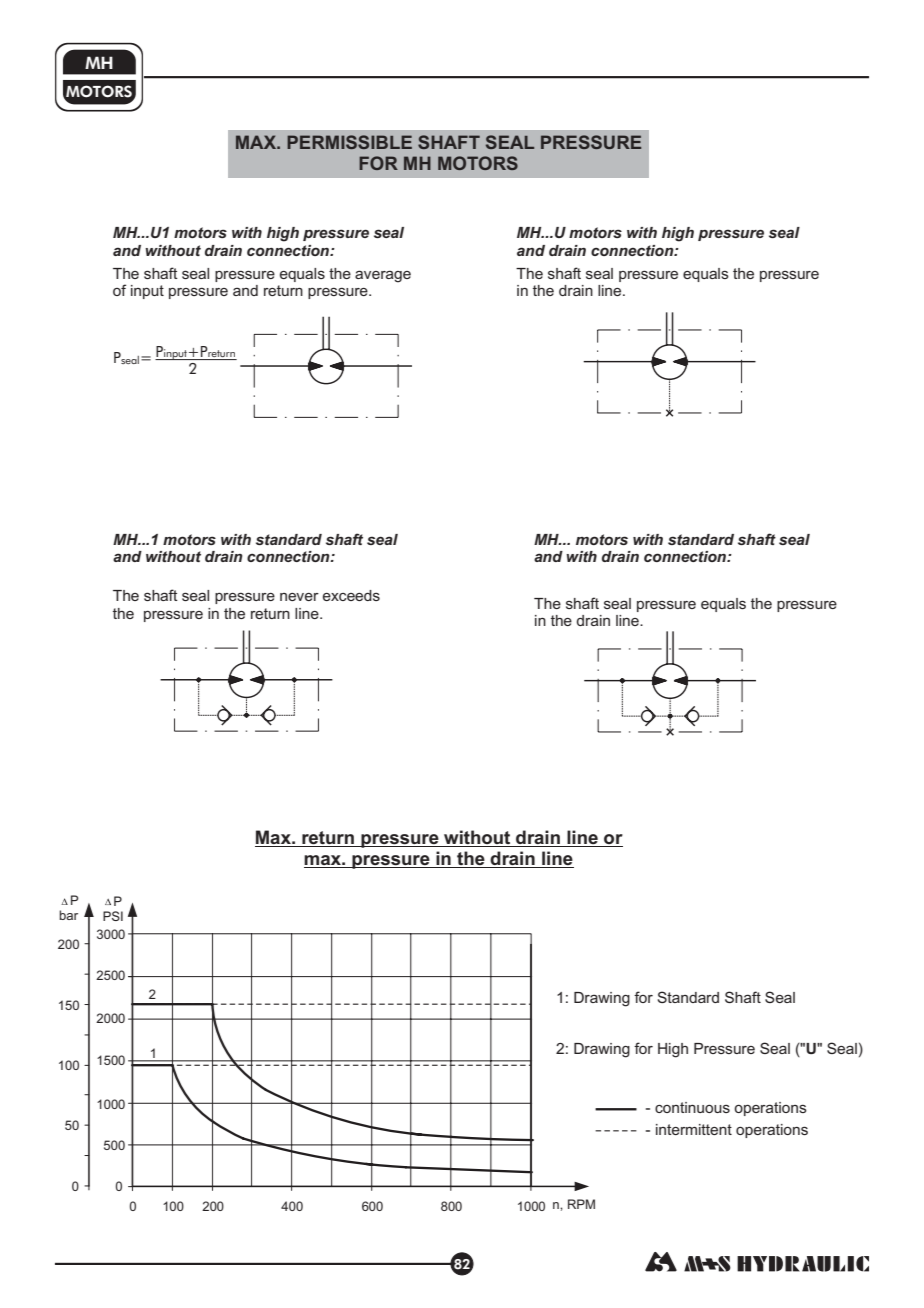  What do you see at coordinates (351, 595) in the screenshot?
I see `exceeds` at bounding box center [351, 595].
